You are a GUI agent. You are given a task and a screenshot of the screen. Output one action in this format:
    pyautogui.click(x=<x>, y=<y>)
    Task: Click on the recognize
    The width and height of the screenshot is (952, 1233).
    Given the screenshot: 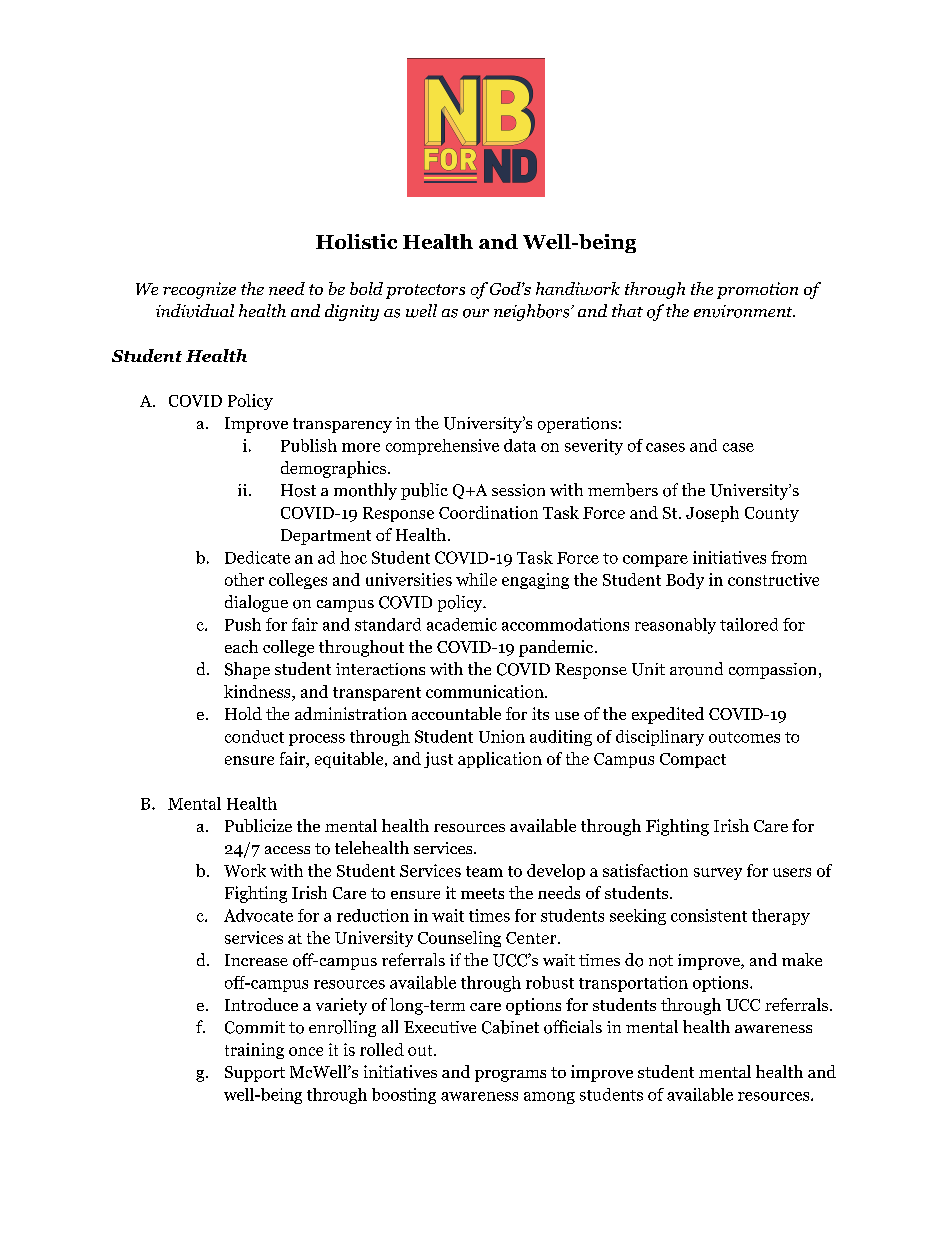 What is the action you would take?
    pyautogui.click(x=199, y=290)
